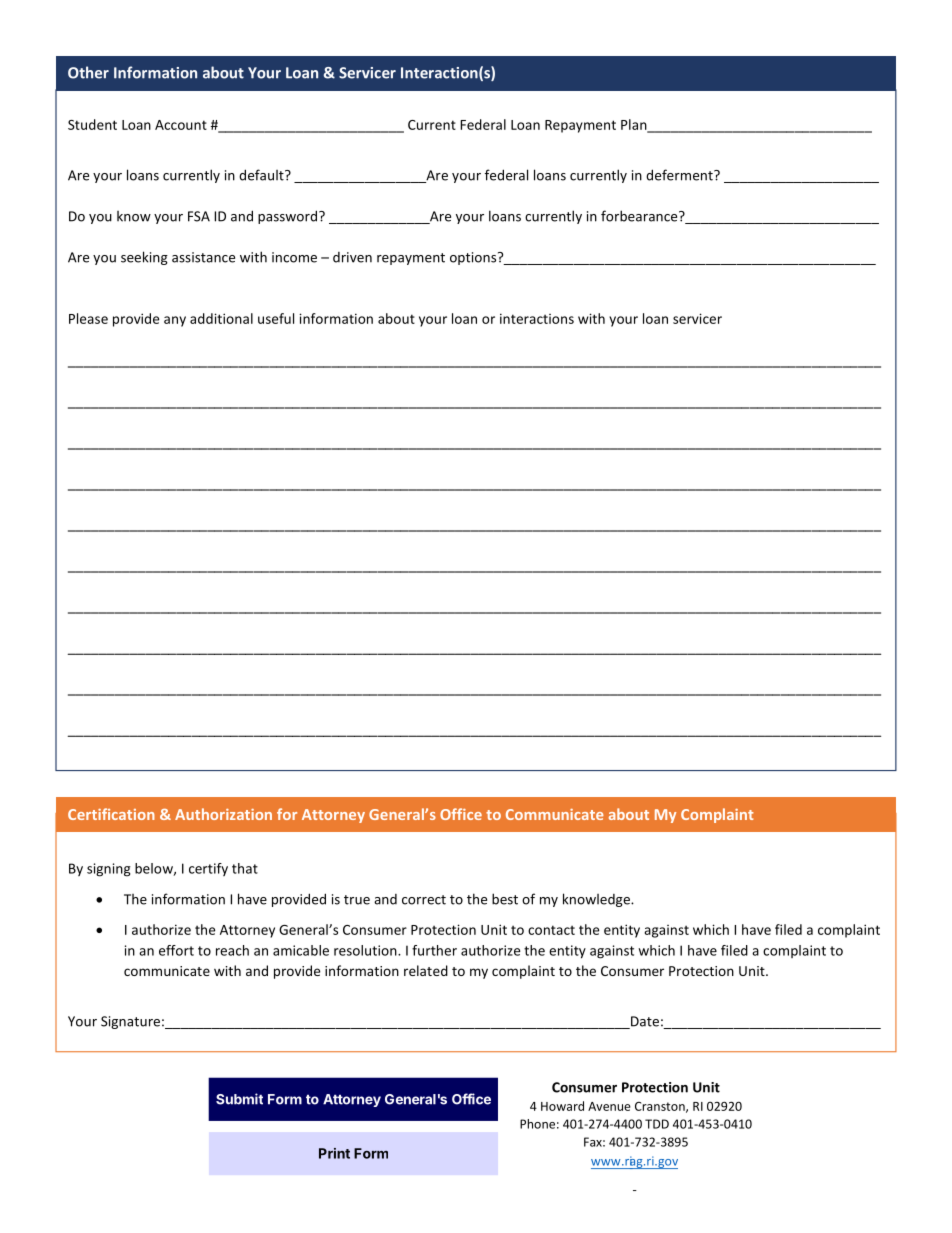 Image resolution: width=952 pixels, height=1233 pixels. I want to click on effort, so click(176, 950).
